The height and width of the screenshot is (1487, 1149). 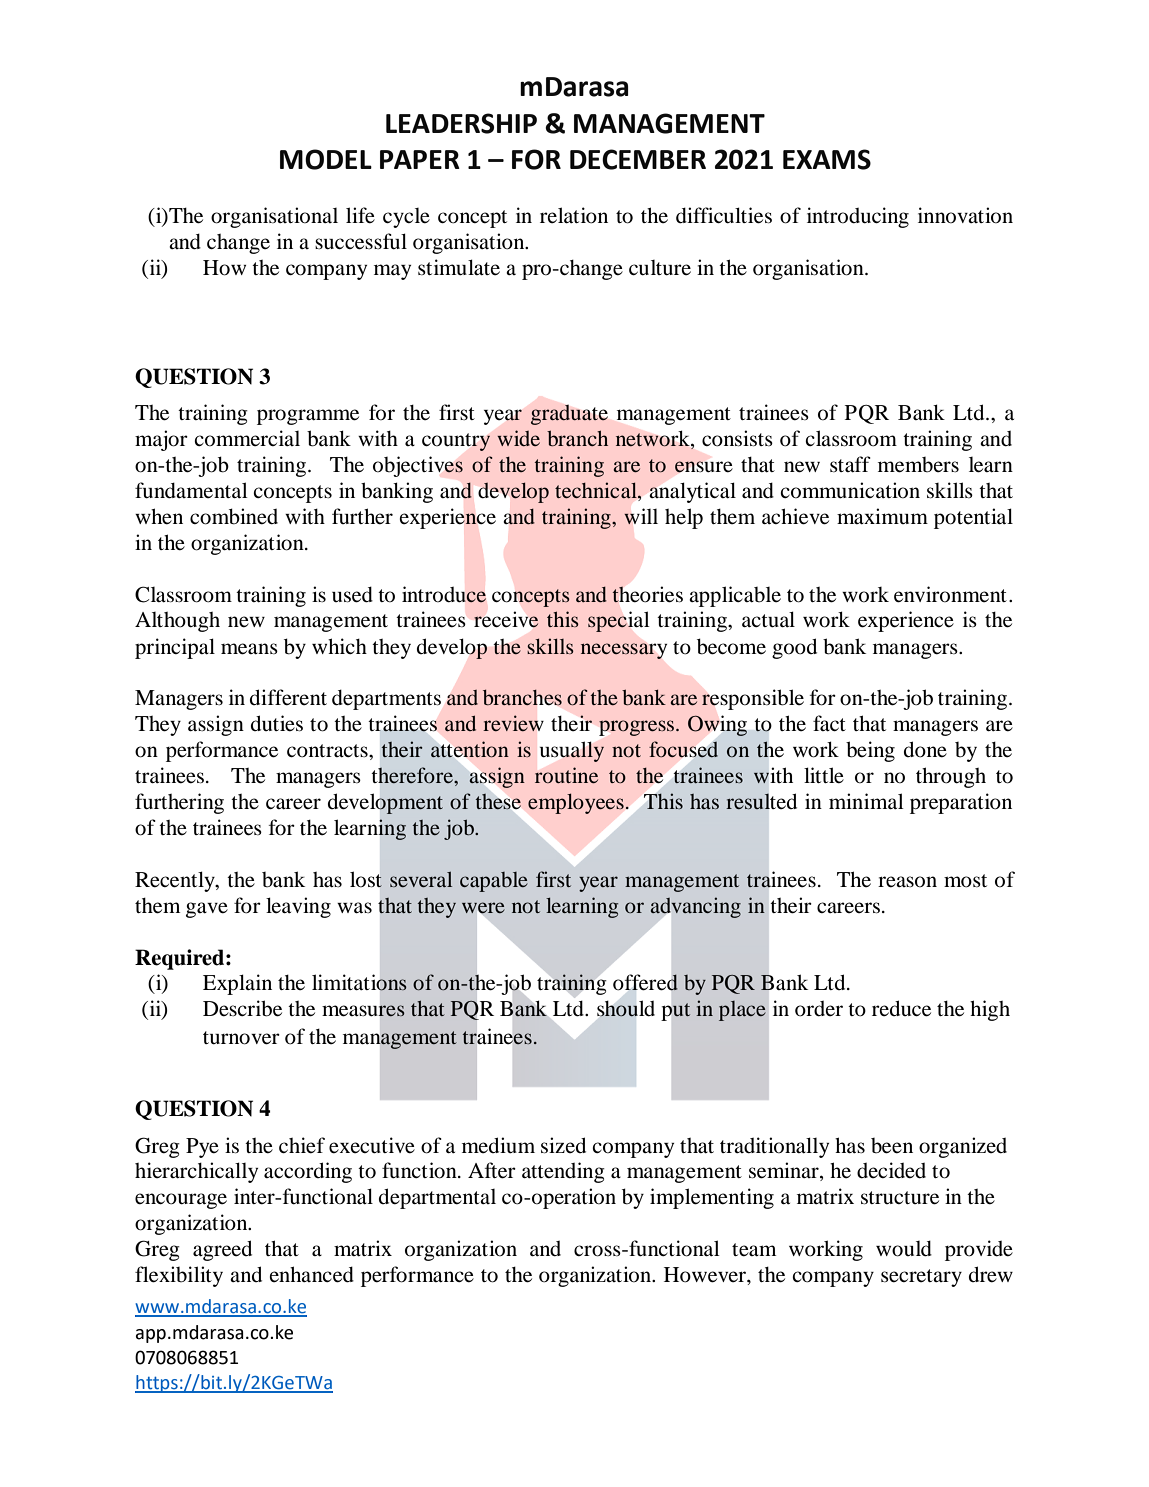 What do you see at coordinates (918, 465) in the screenshot?
I see `members` at bounding box center [918, 465].
